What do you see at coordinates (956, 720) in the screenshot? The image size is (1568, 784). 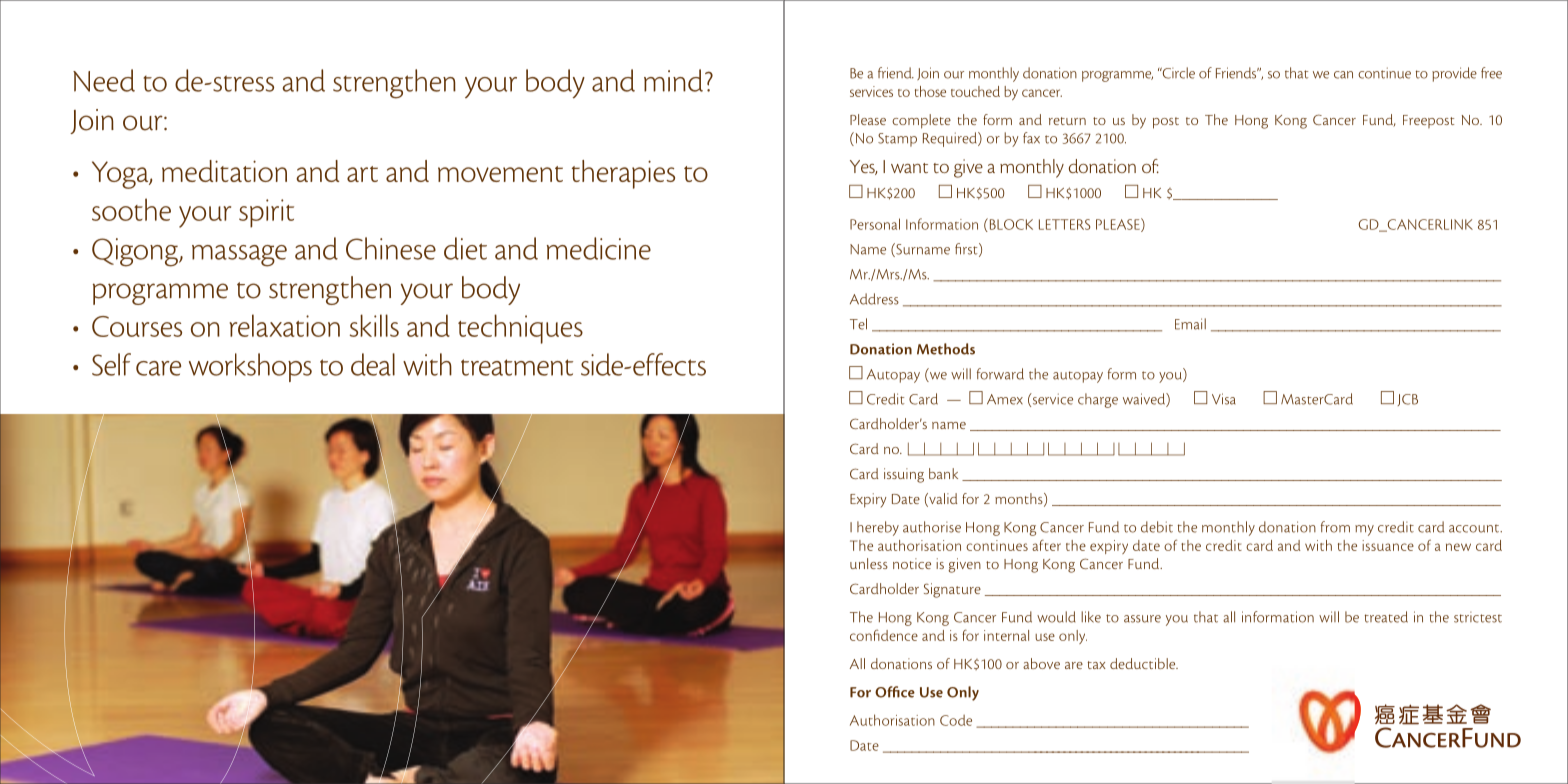 I see `Code` at bounding box center [956, 720].
